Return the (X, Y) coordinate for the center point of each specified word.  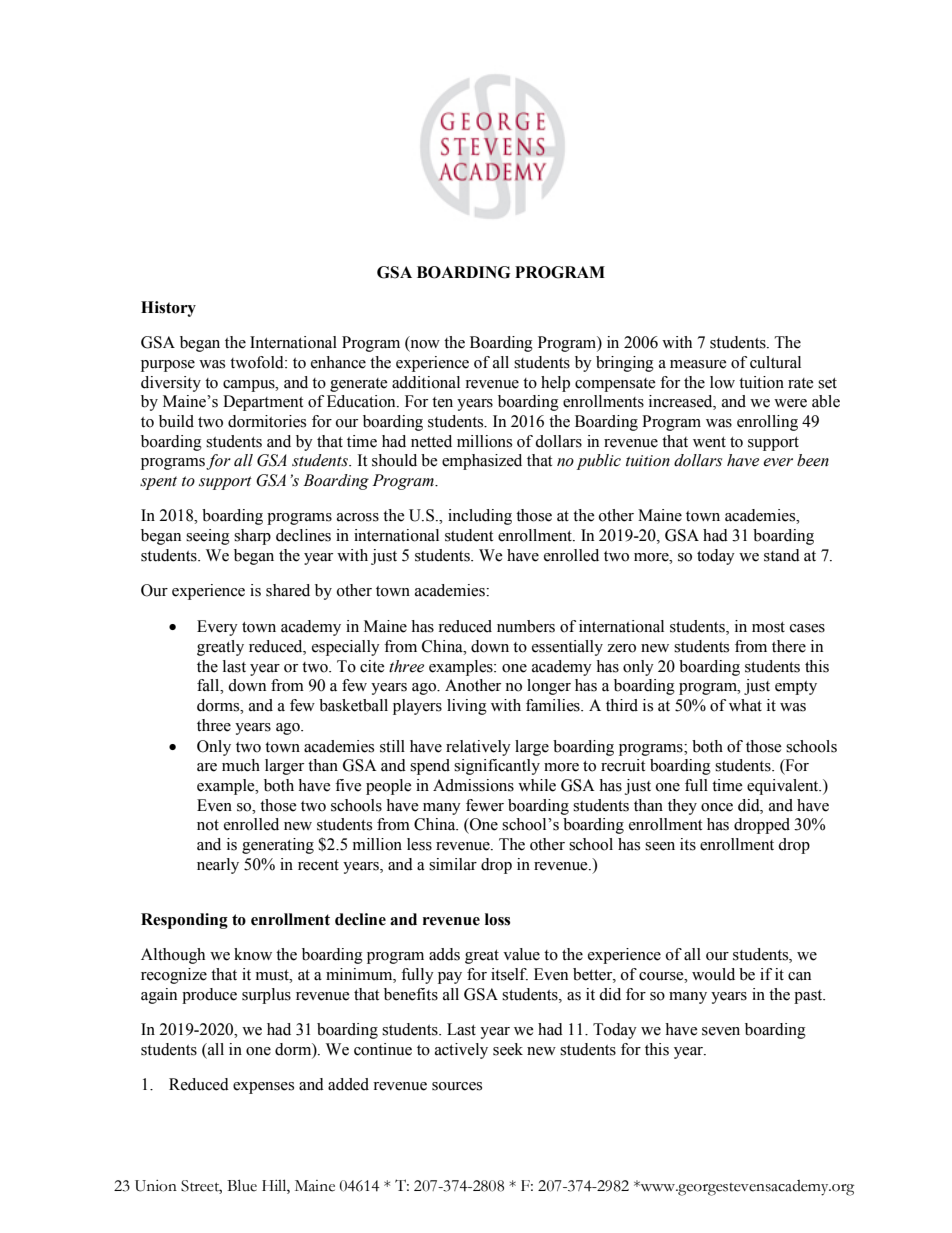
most (768, 627)
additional (426, 382)
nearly (218, 866)
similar (453, 864)
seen (660, 846)
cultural (775, 362)
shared (288, 590)
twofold (258, 362)
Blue (242, 1185)
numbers (526, 626)
